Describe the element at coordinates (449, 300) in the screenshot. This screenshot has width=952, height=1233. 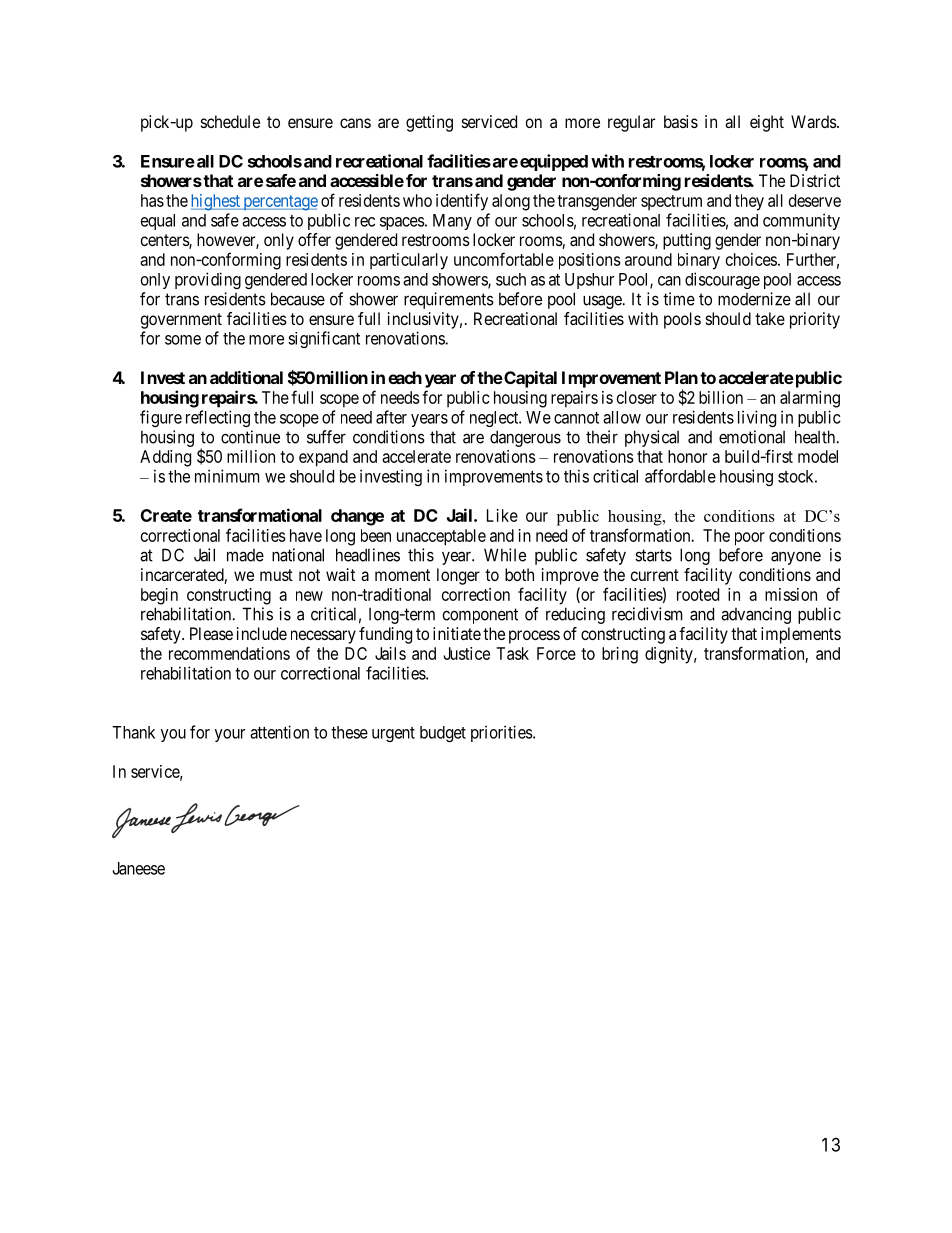
I see `requirements` at that location.
